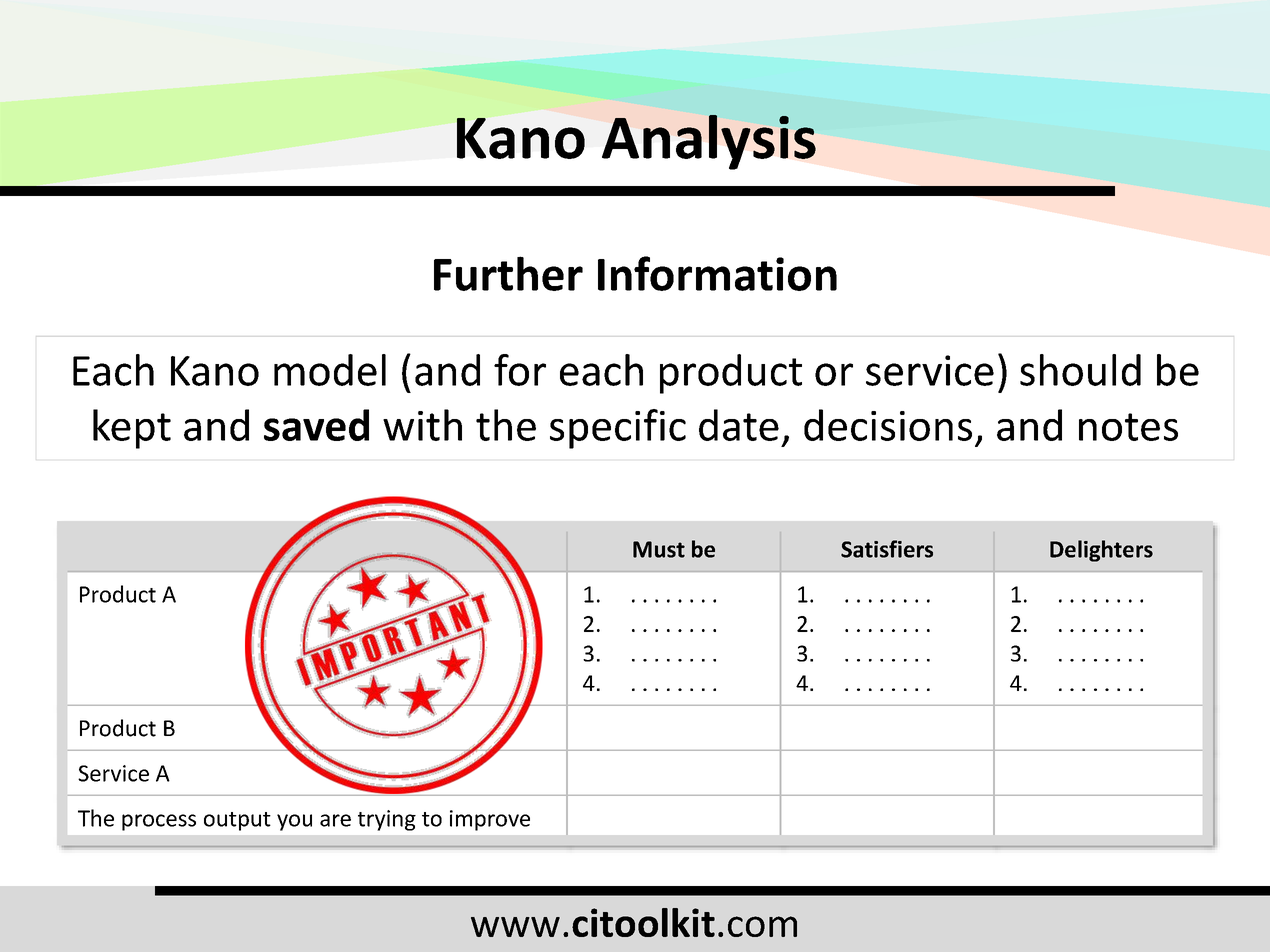 This page has height=952, width=1270. I want to click on output, so click(237, 821).
